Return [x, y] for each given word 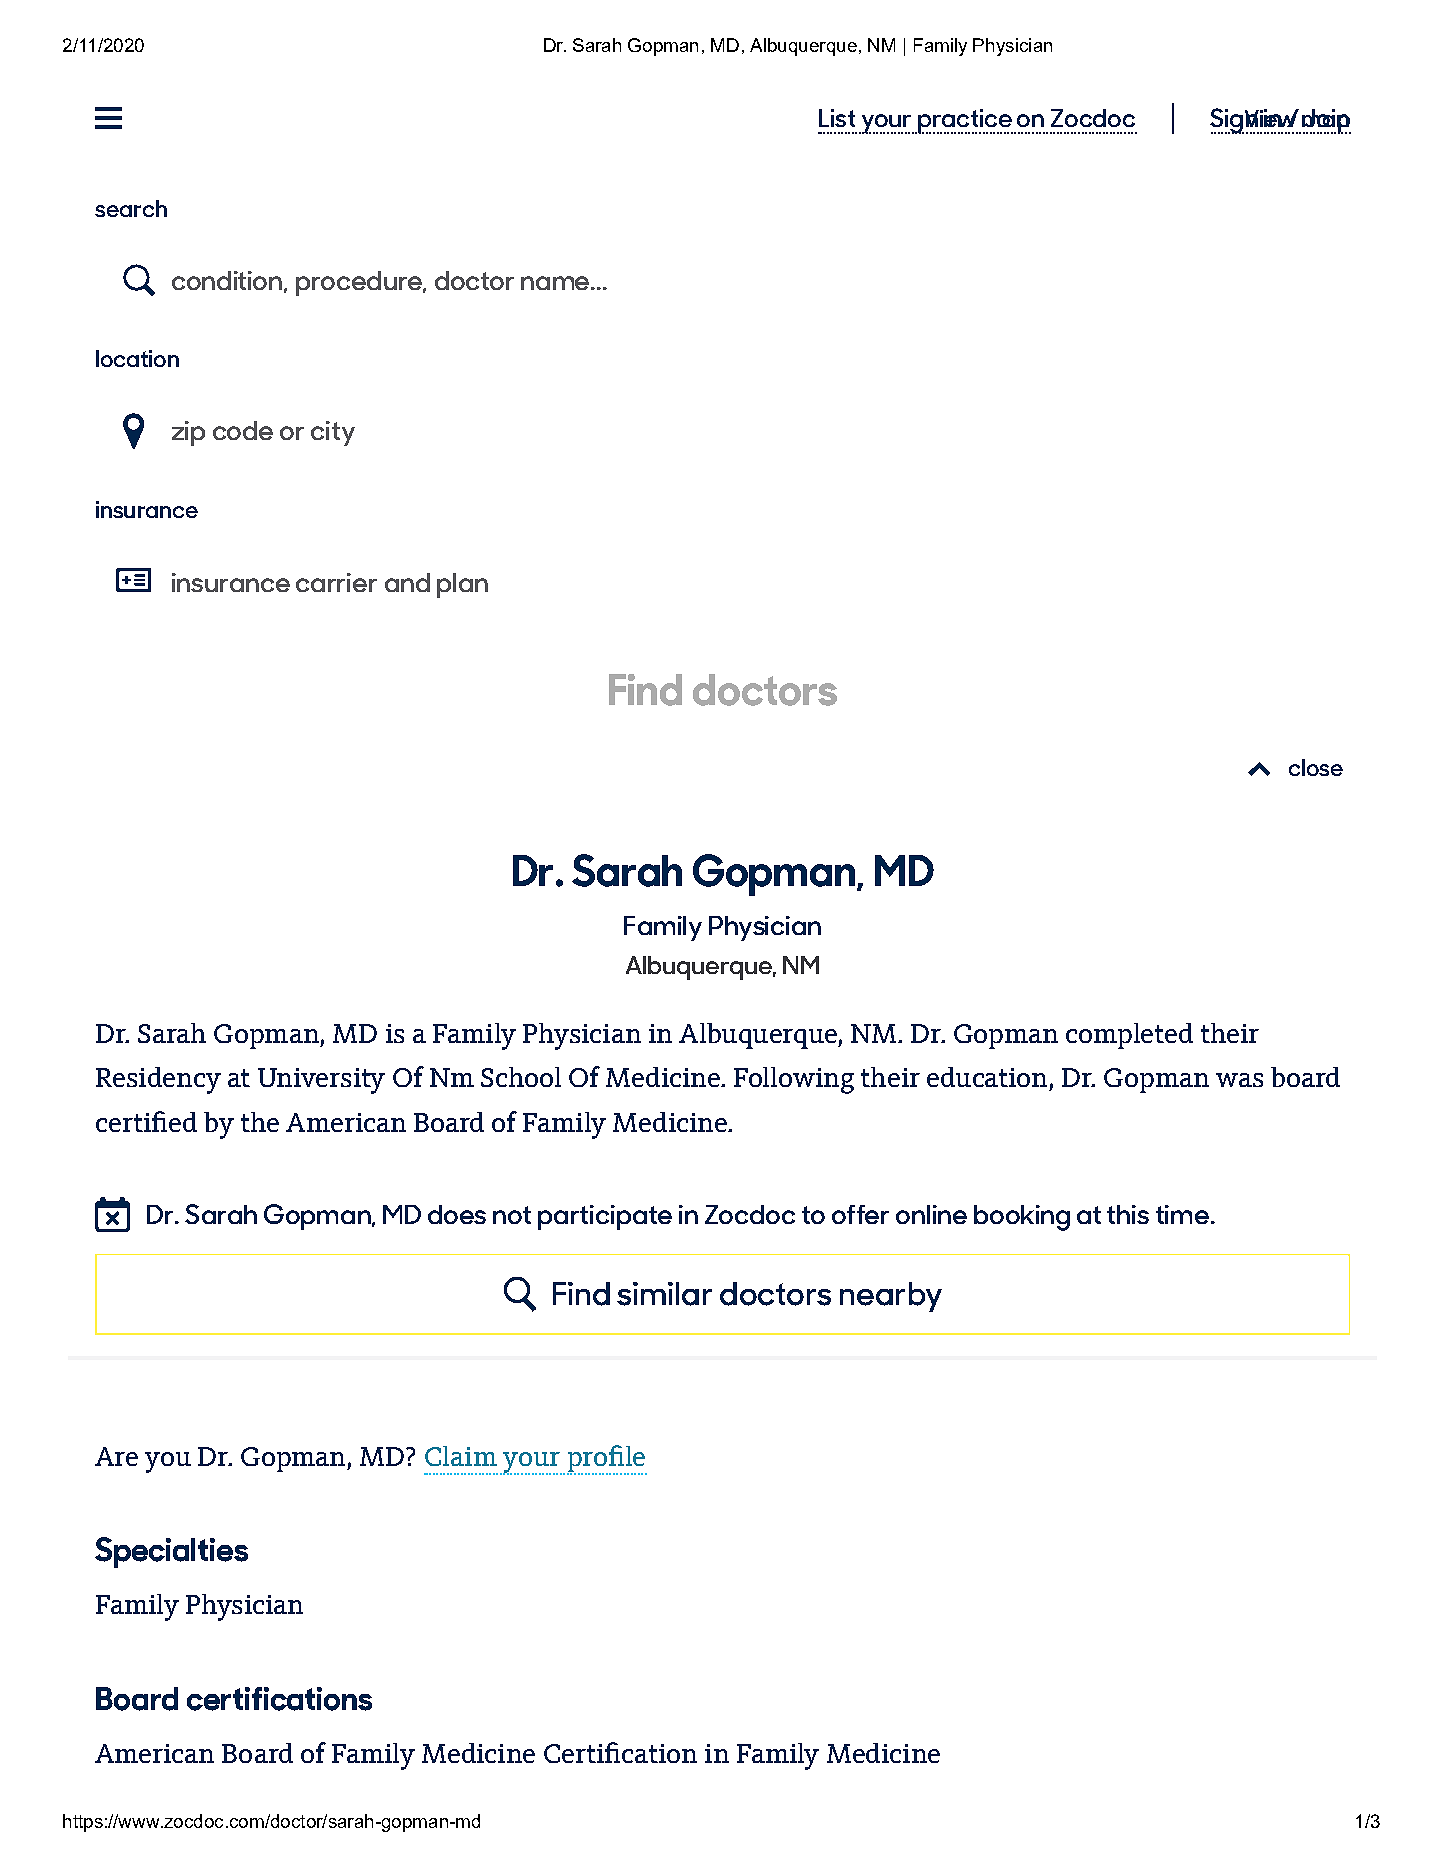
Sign [1234, 121]
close [1316, 767]
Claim [461, 1456]
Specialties [171, 1552]
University [321, 1081]
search [131, 208]
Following [794, 1080]
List [837, 118]
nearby [891, 1297]
